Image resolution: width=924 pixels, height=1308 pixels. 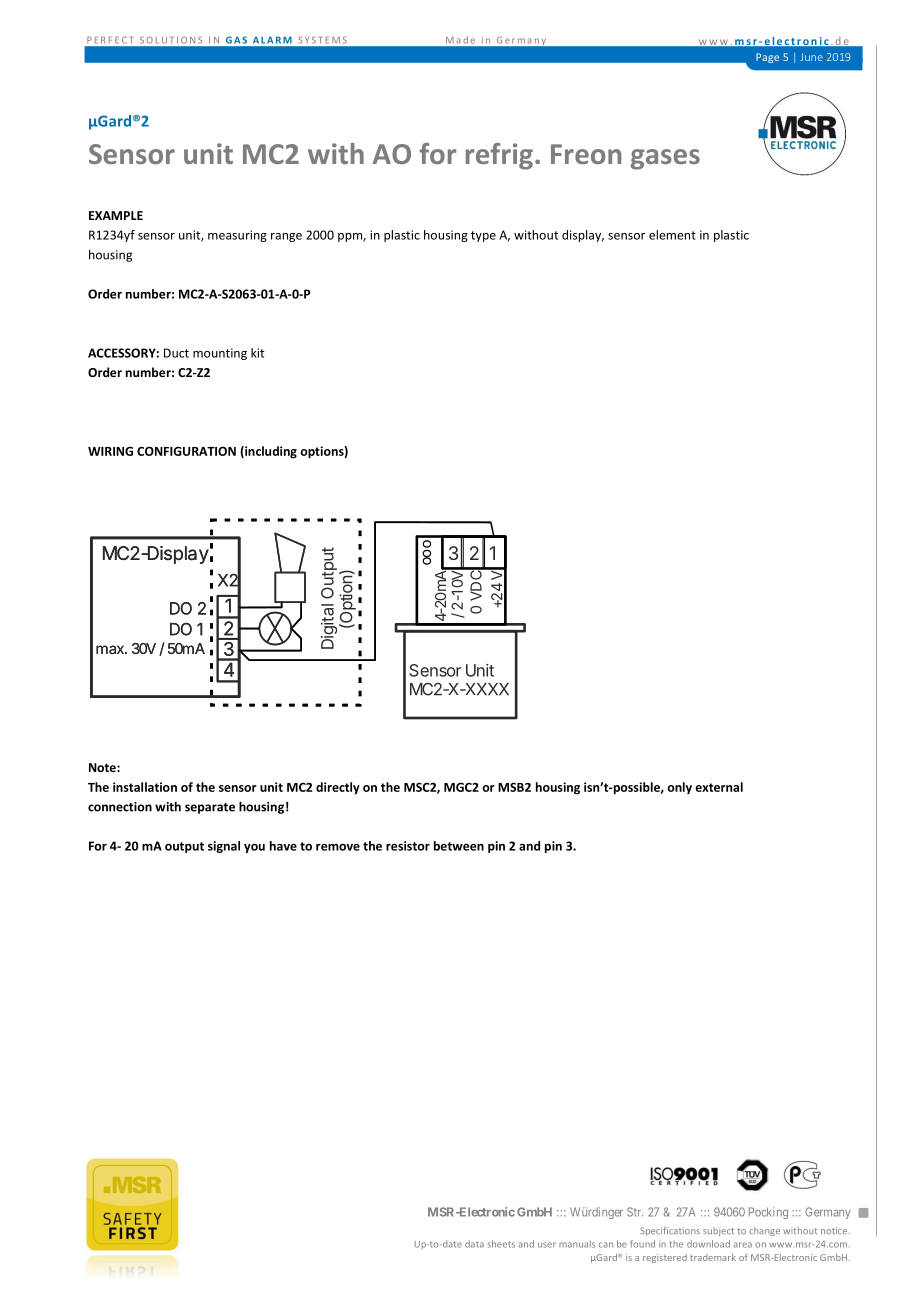 What do you see at coordinates (719, 787) in the screenshot?
I see `external` at bounding box center [719, 787].
